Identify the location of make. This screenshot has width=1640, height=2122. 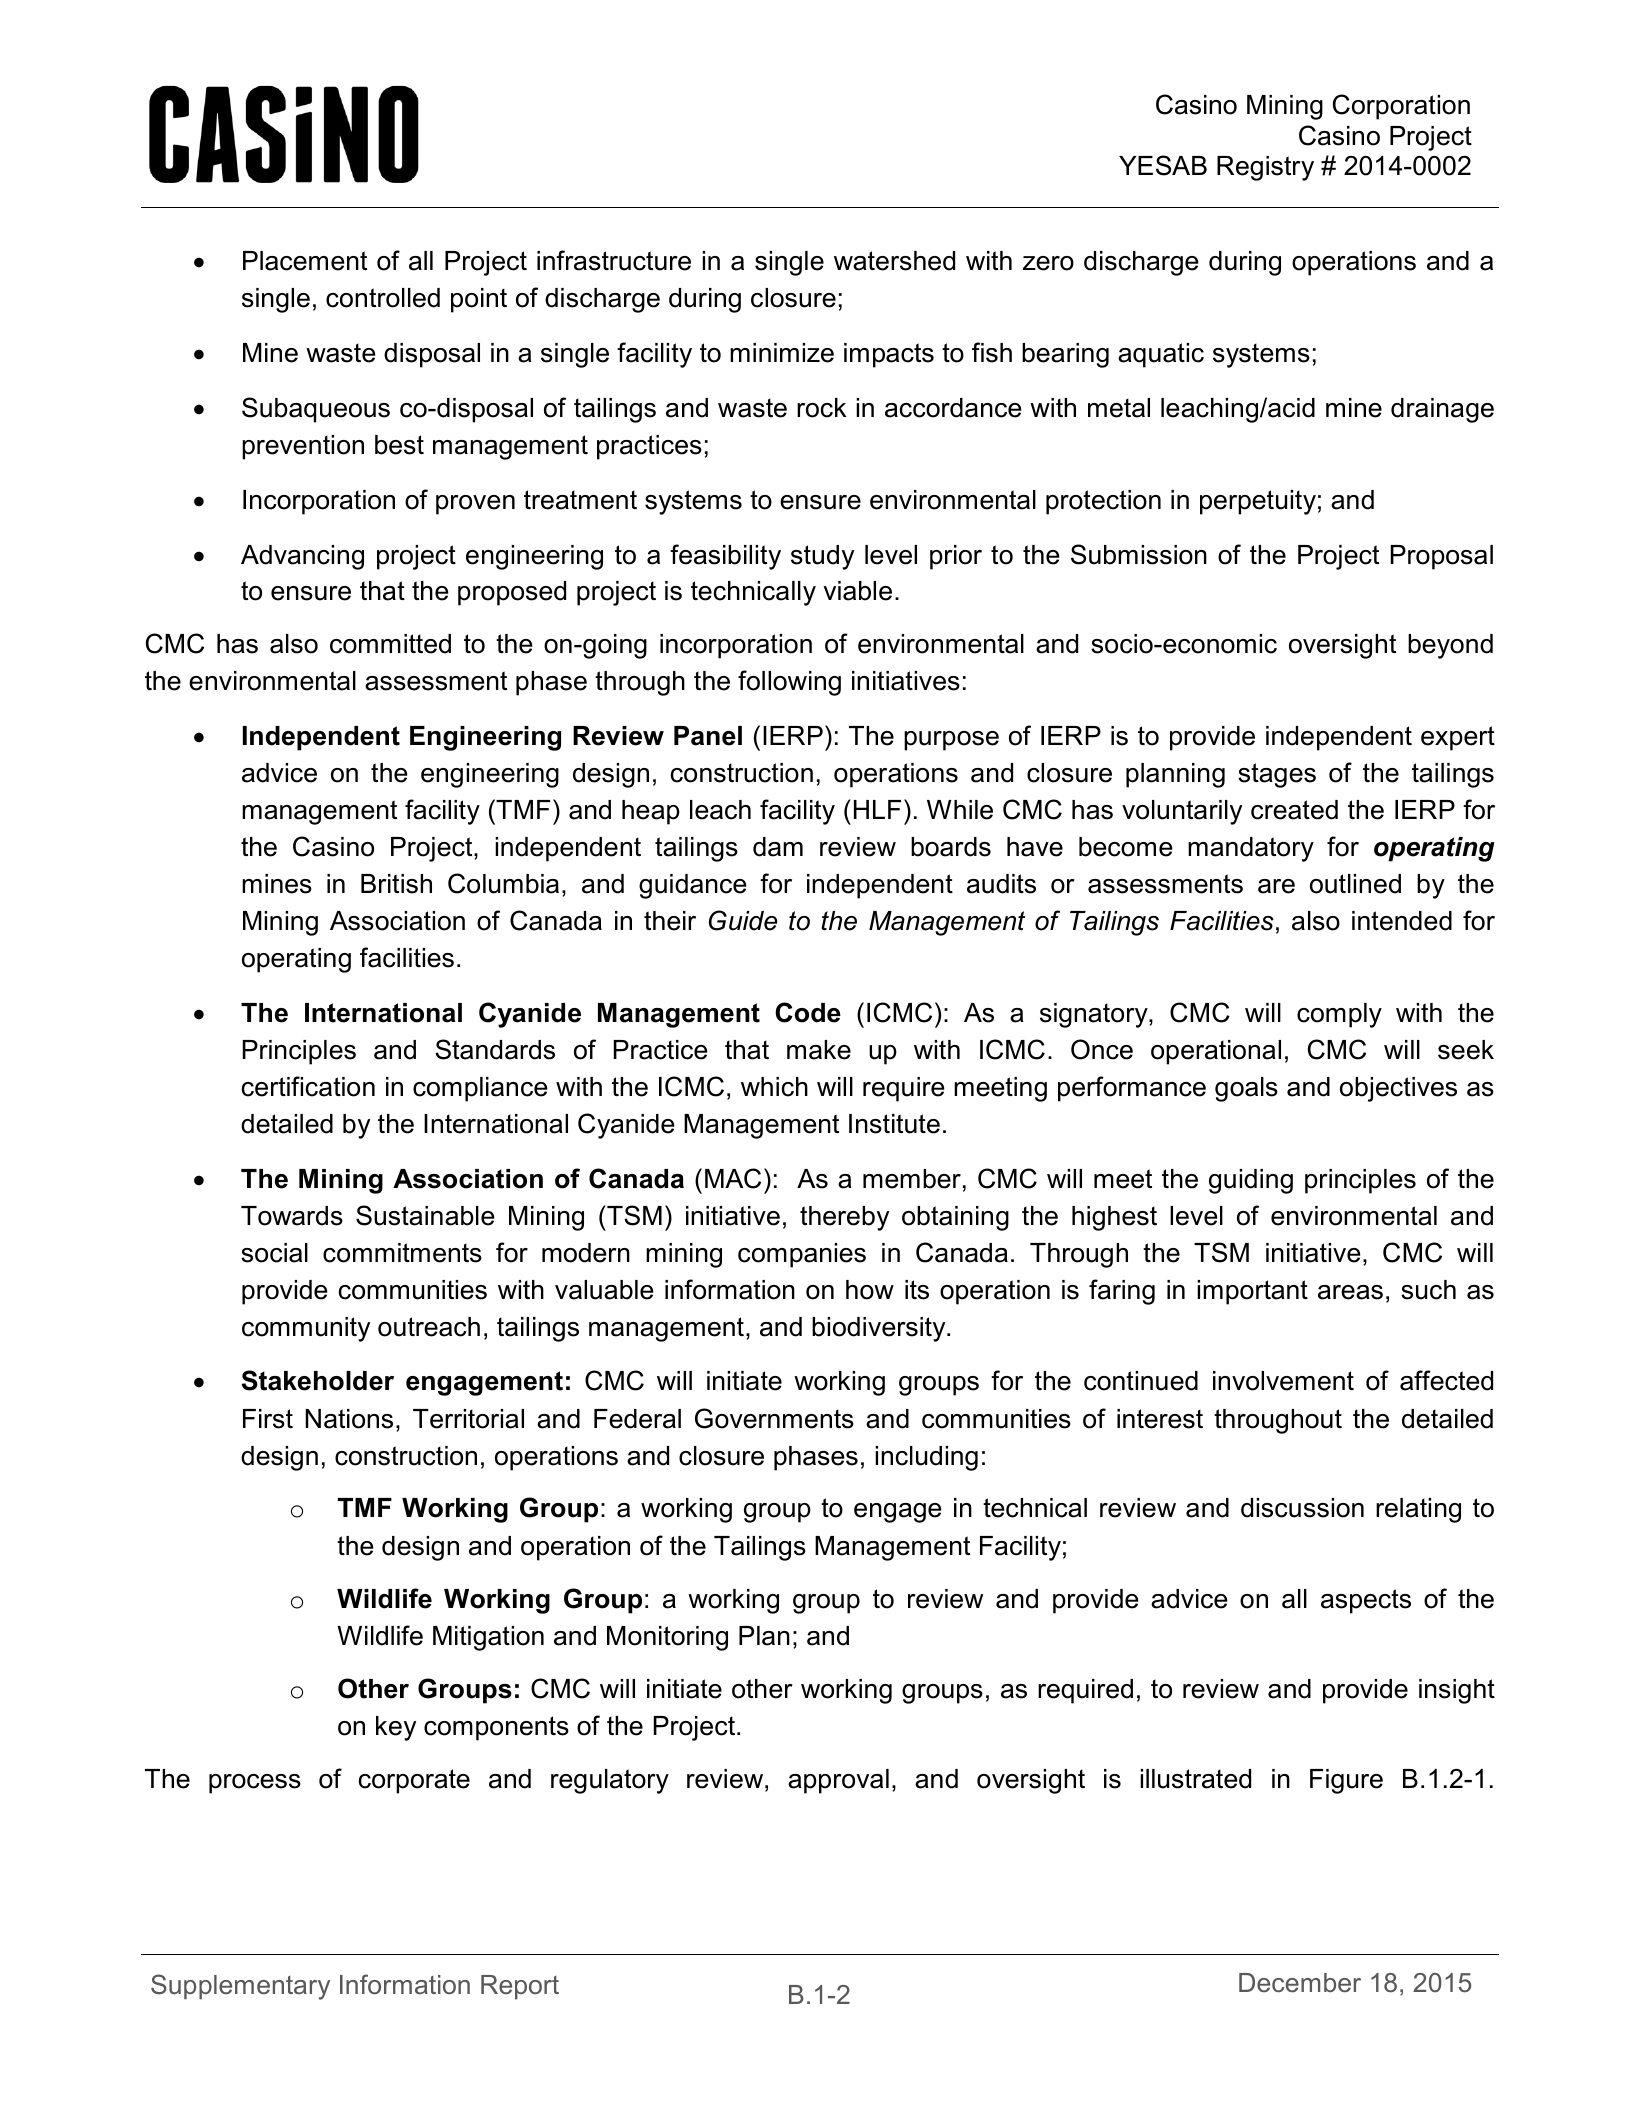
(819, 1050).
